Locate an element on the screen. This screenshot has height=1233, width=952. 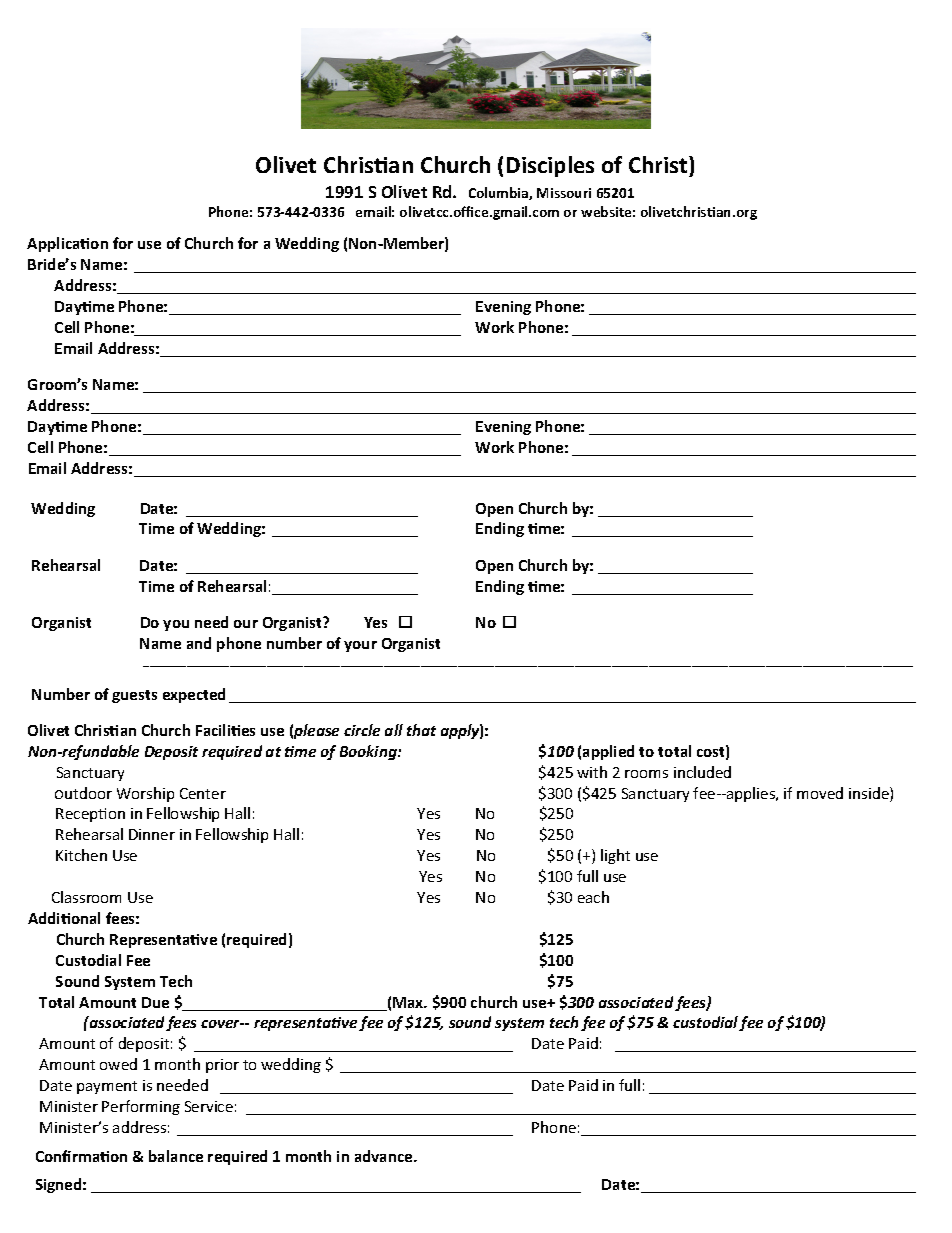
Disciples is located at coordinates (550, 166).
